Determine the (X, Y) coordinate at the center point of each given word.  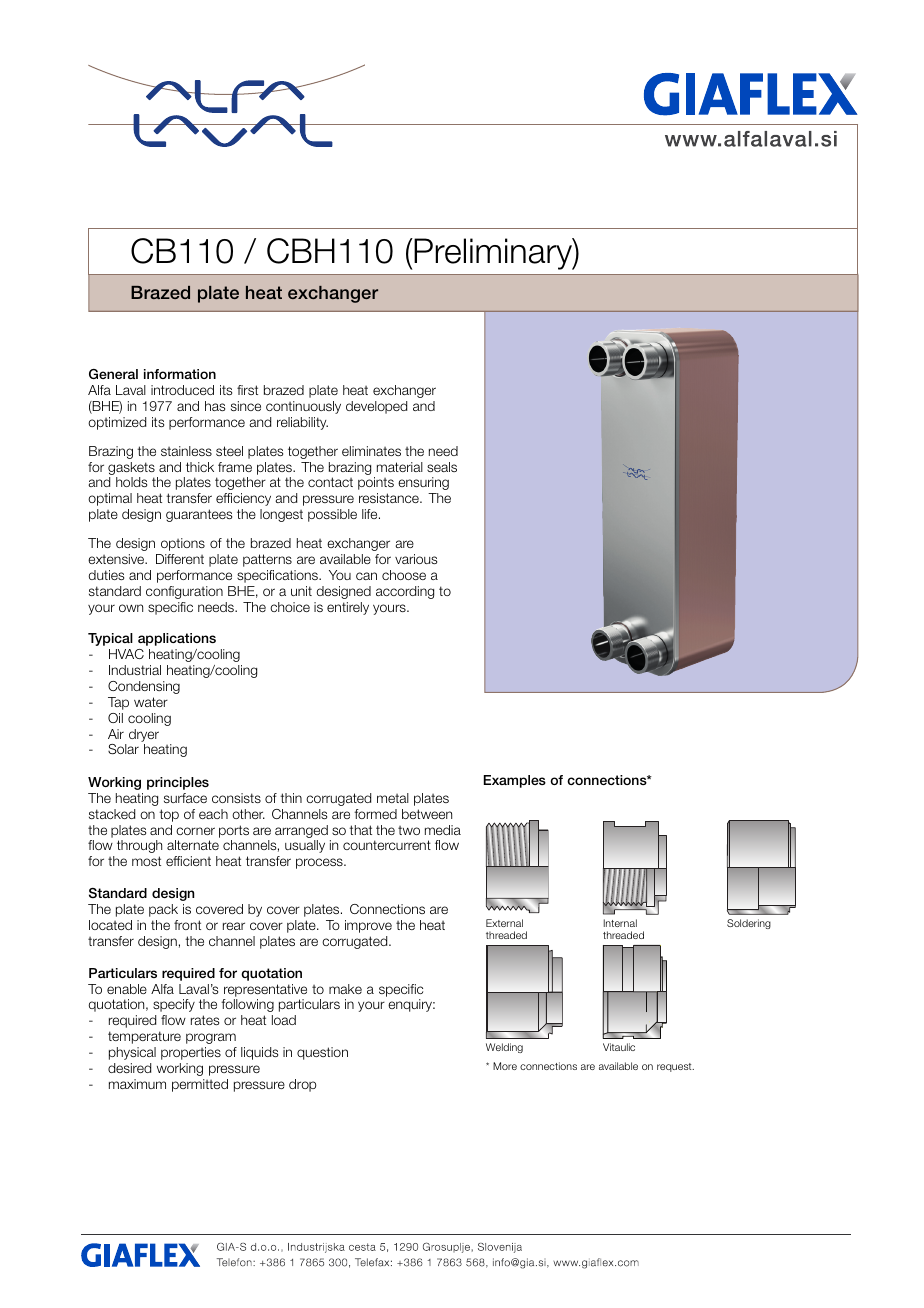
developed (376, 407)
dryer (144, 735)
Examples (515, 781)
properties (191, 1053)
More (505, 1066)
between (427, 814)
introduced (182, 390)
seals (442, 467)
